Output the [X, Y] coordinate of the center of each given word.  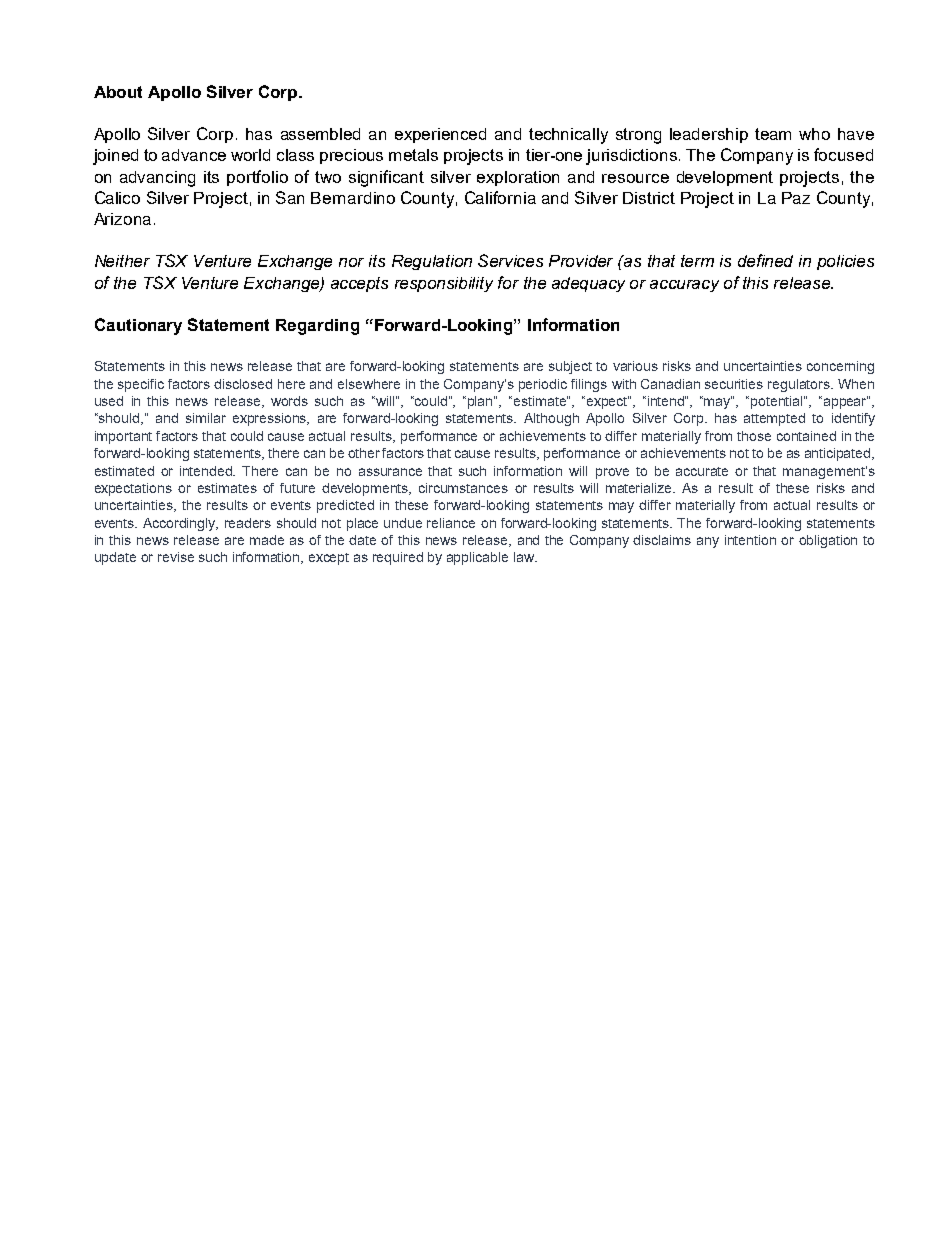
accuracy [684, 286]
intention [750, 540]
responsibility [444, 284]
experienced [440, 135]
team [773, 134]
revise [176, 557]
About [118, 92]
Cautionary [138, 326]
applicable [477, 558]
